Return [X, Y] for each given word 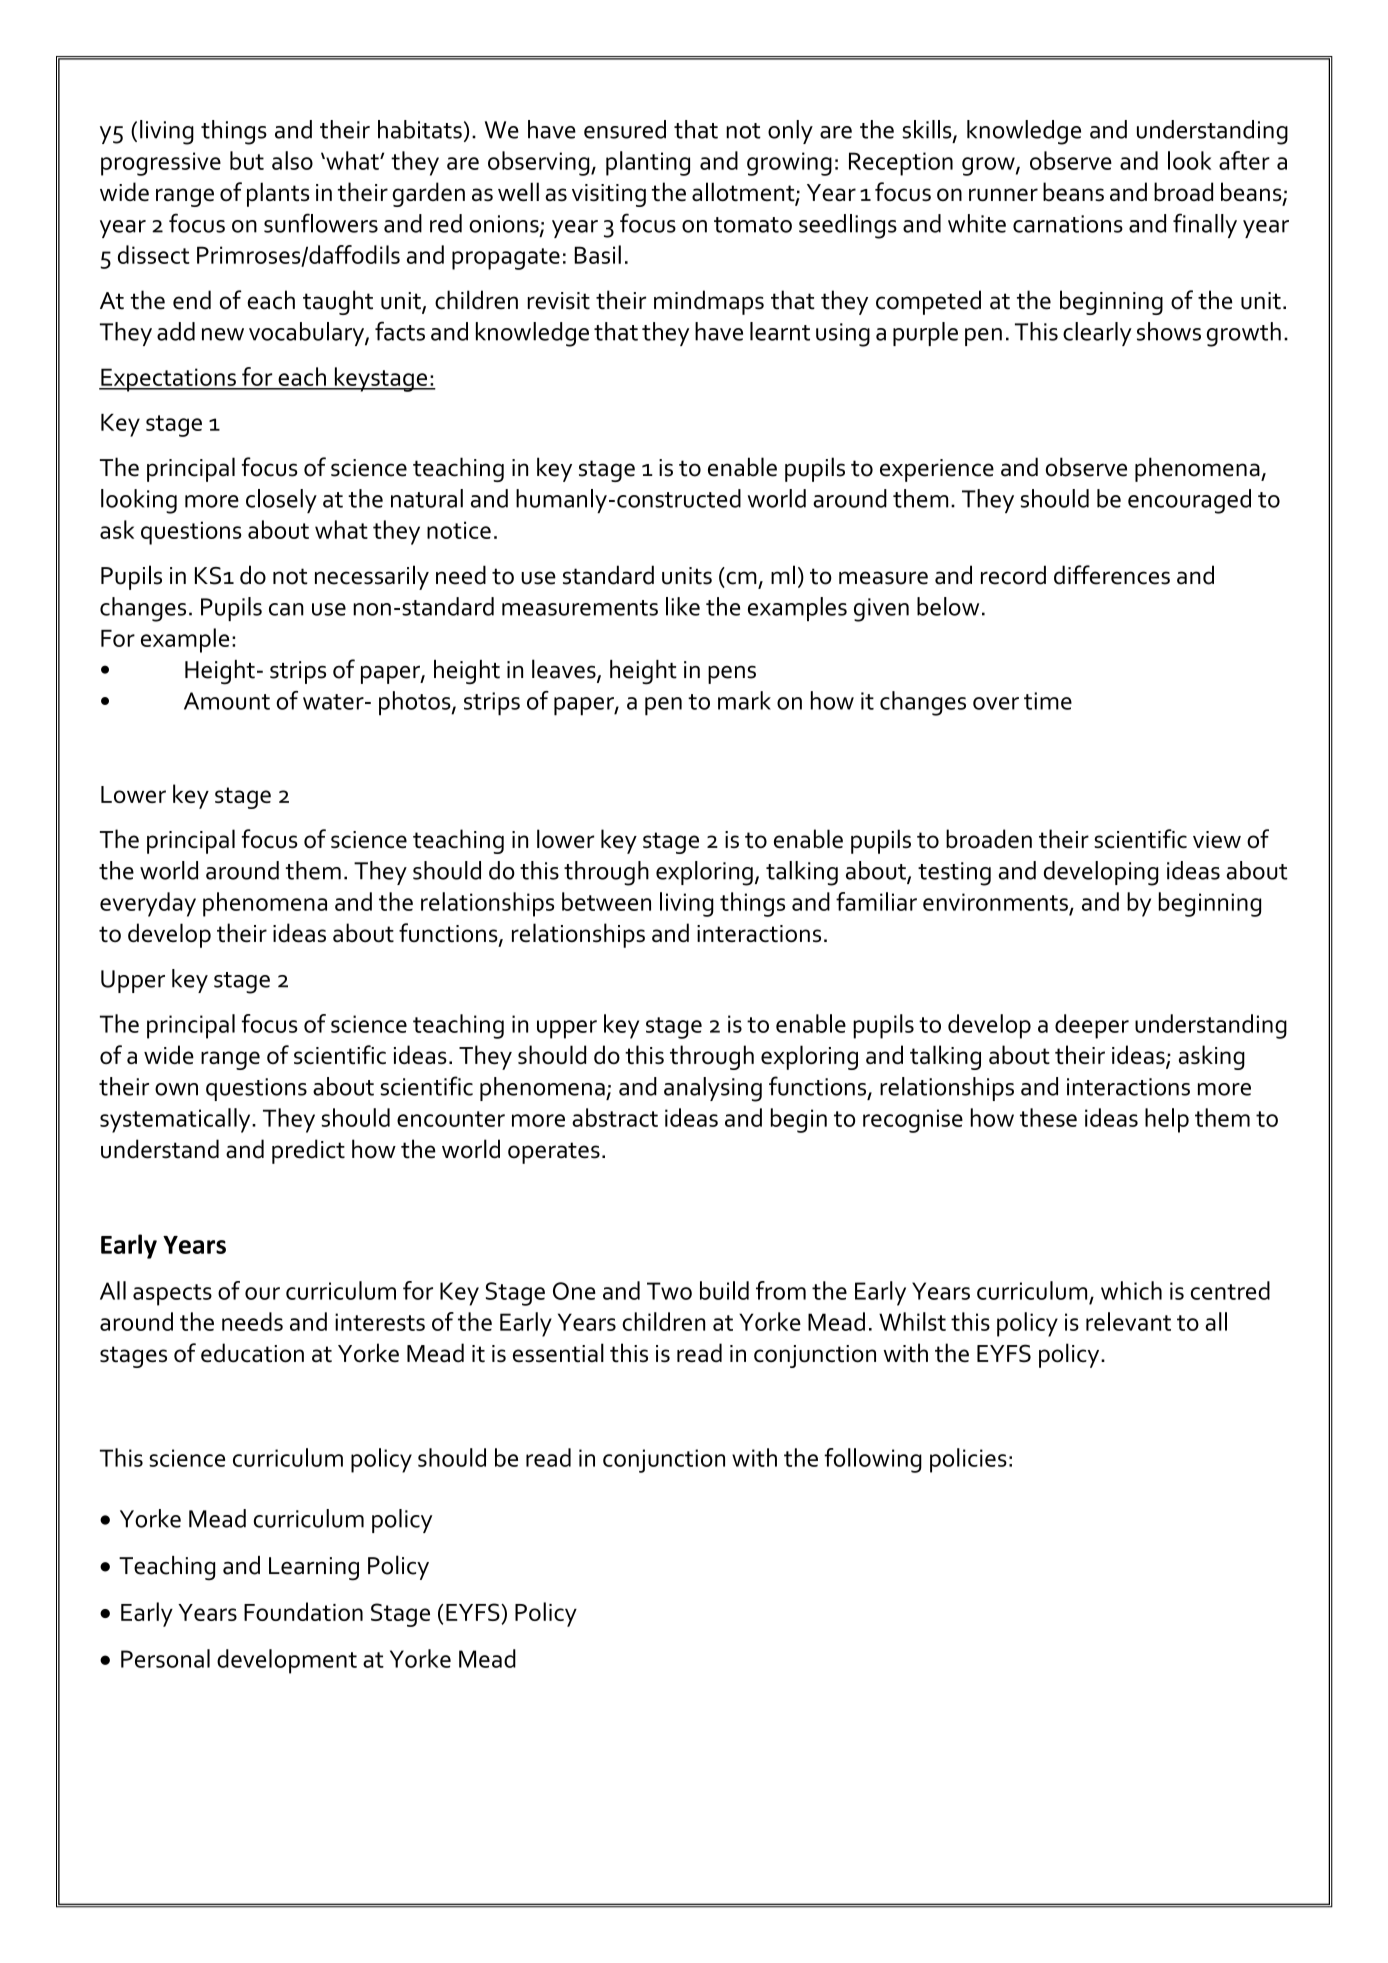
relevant [1128, 1321]
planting [648, 163]
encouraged [1189, 501]
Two [669, 1291]
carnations [1068, 224]
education [252, 1353]
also [292, 160]
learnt [780, 331]
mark [744, 700]
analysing [713, 1089]
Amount [227, 701]
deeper [1092, 1026]
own [176, 1089]
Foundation [303, 1611]
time [1048, 701]
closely [281, 501]
